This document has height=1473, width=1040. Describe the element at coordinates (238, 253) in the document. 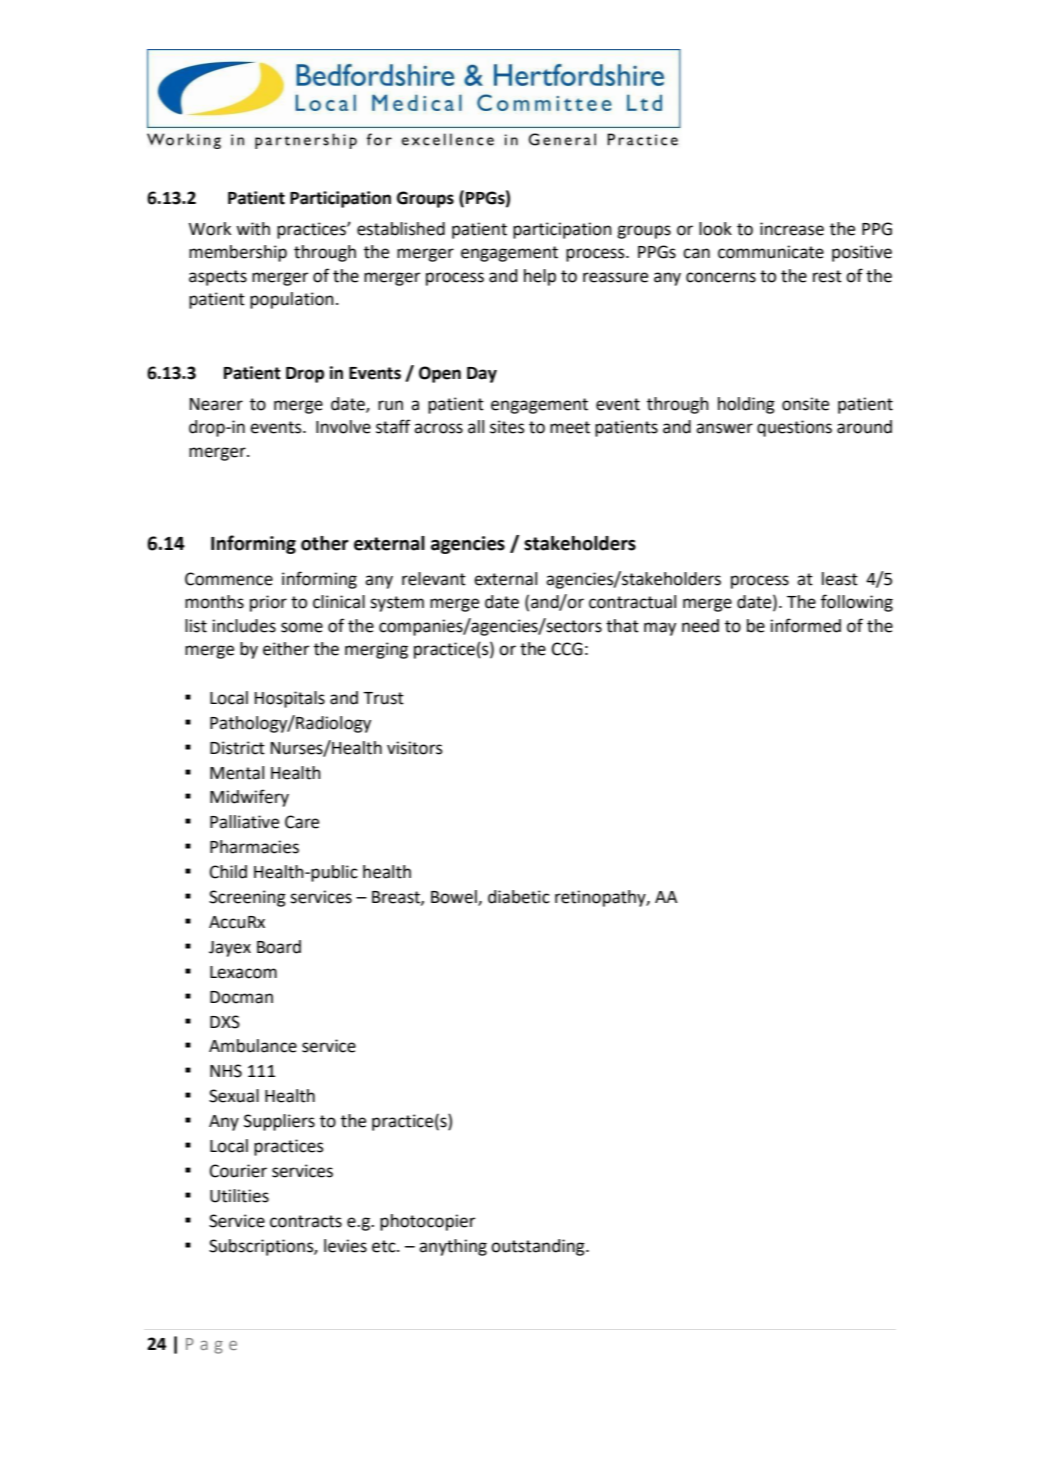

I see `membership` at that location.
